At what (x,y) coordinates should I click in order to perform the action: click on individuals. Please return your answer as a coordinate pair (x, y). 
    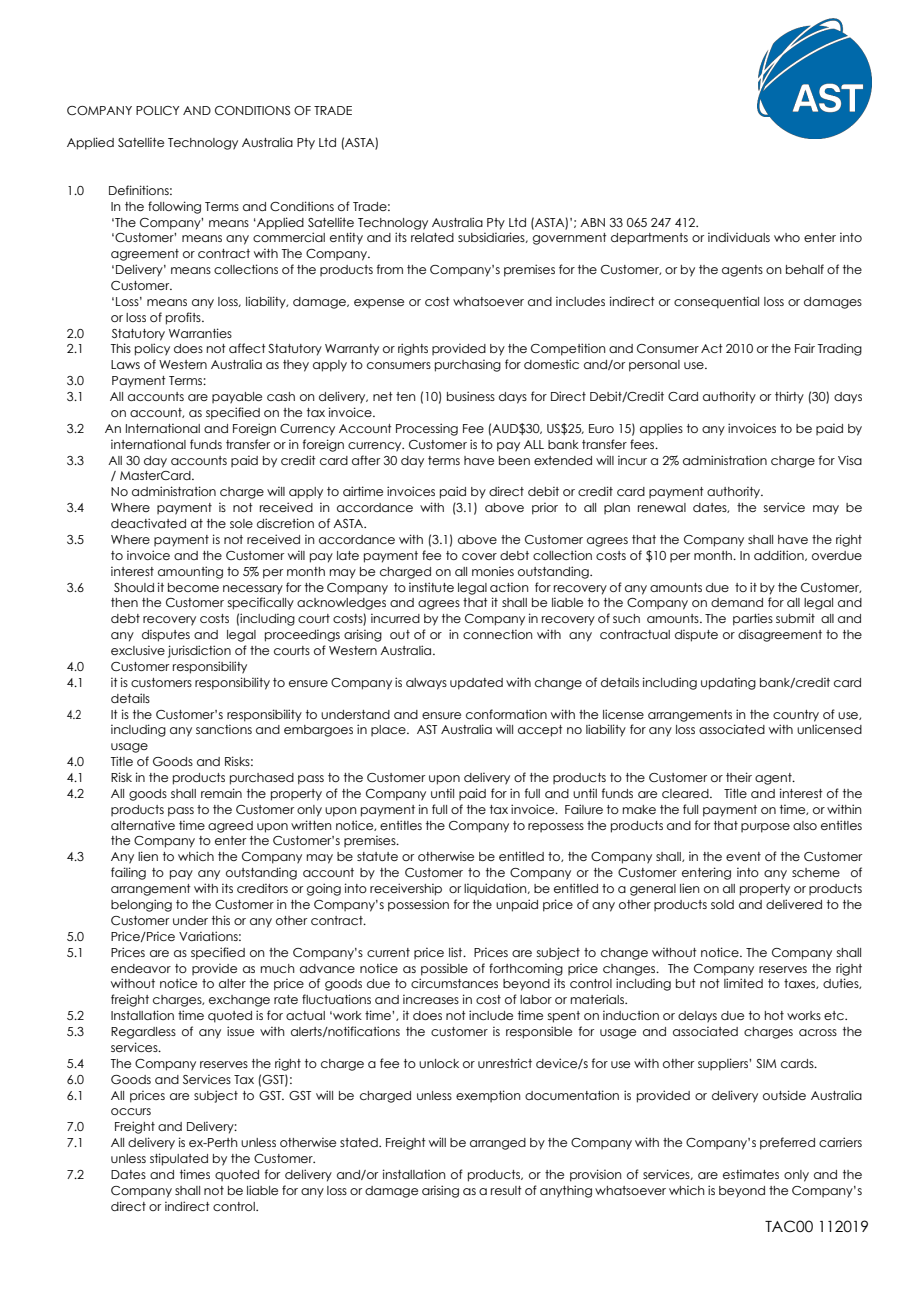
    Looking at the image, I should click on (739, 237).
